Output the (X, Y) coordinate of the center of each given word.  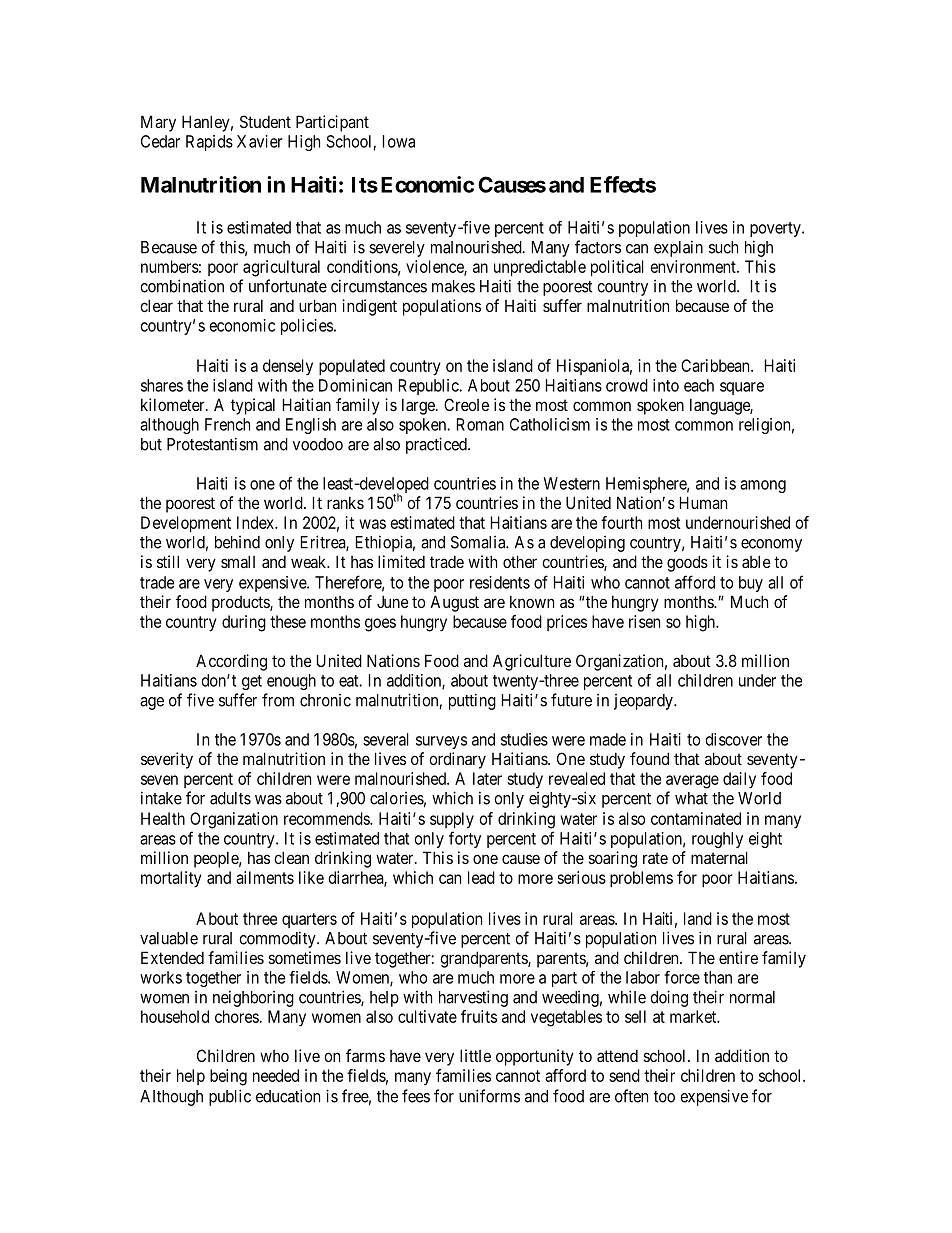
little (475, 1055)
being (228, 1077)
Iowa (399, 141)
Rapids (209, 143)
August (454, 603)
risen (644, 621)
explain (678, 248)
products (241, 604)
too (664, 1097)
